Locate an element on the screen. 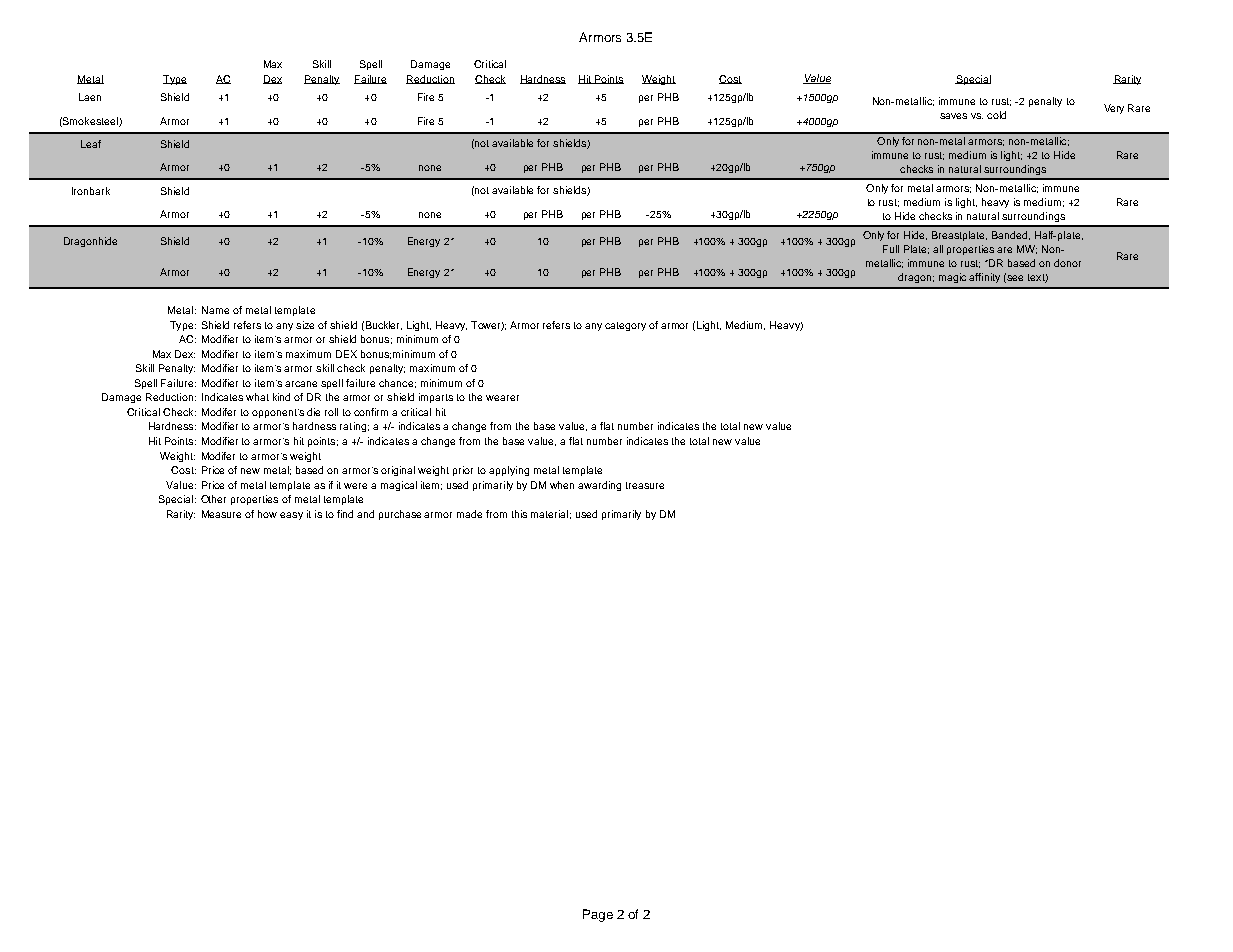 This screenshot has height=952, width=1233. saves is located at coordinates (953, 116).
